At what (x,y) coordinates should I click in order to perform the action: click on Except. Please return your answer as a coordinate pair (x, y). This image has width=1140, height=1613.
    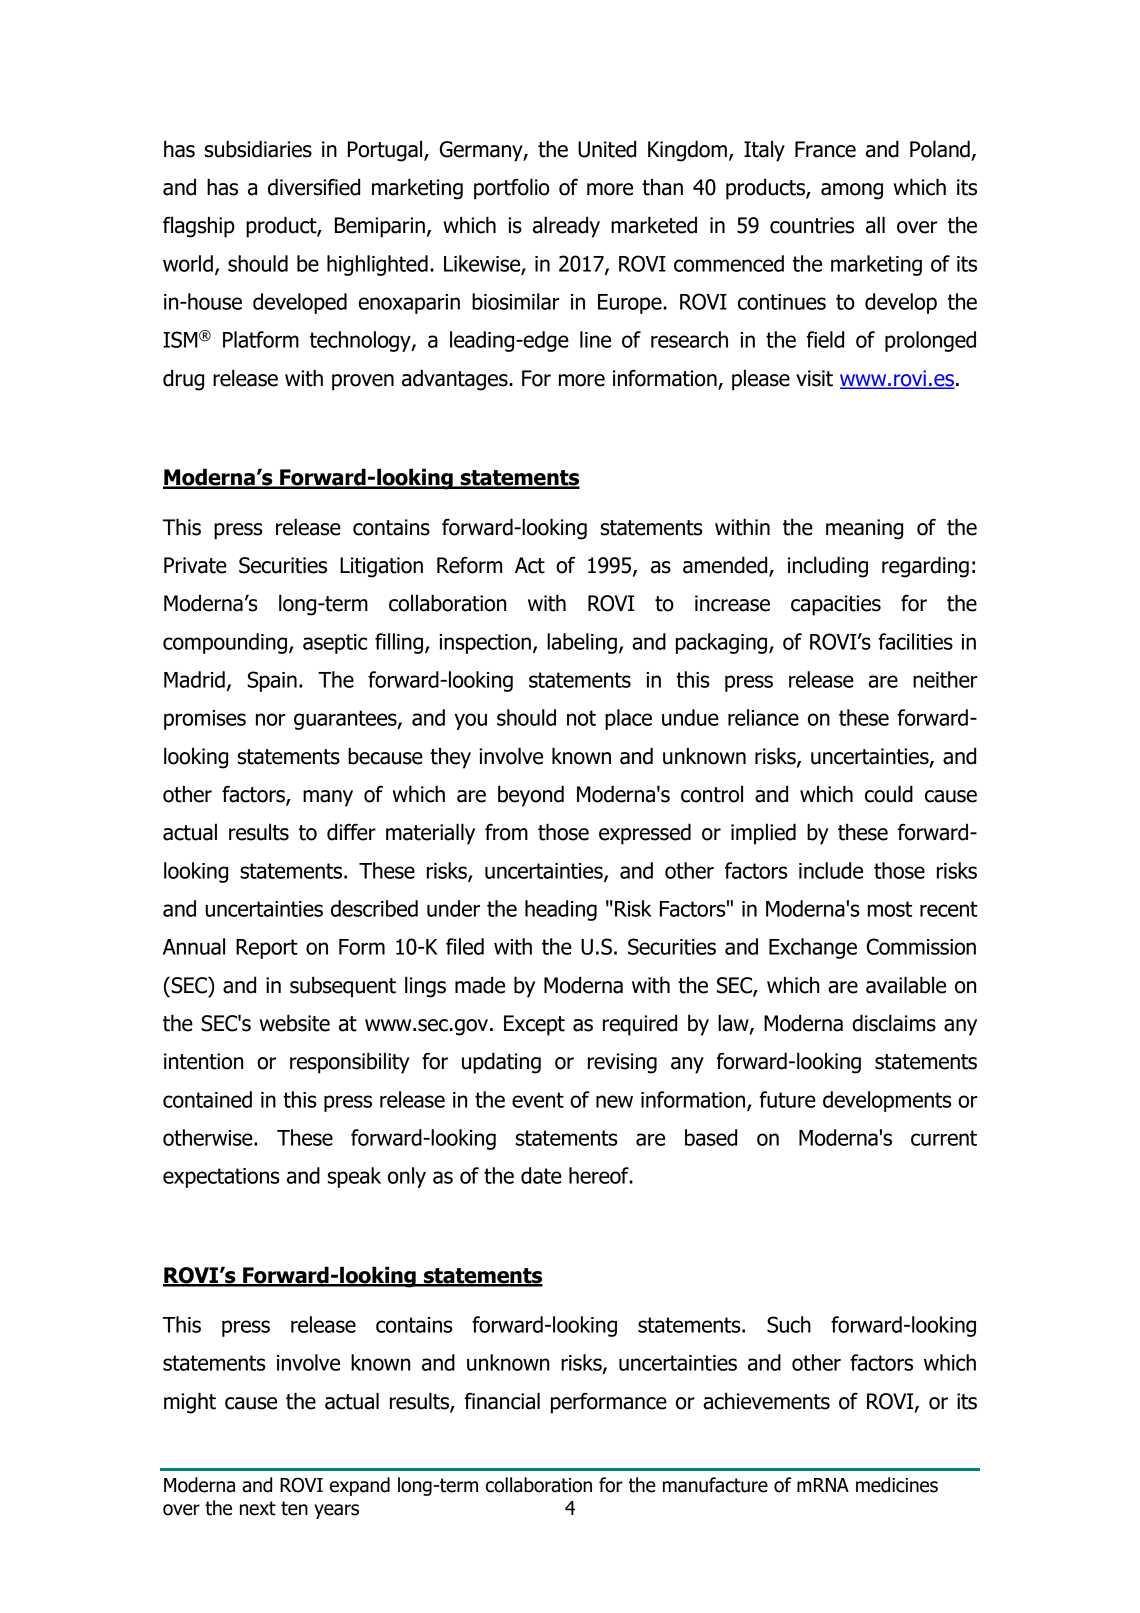
    Looking at the image, I should click on (534, 1025).
